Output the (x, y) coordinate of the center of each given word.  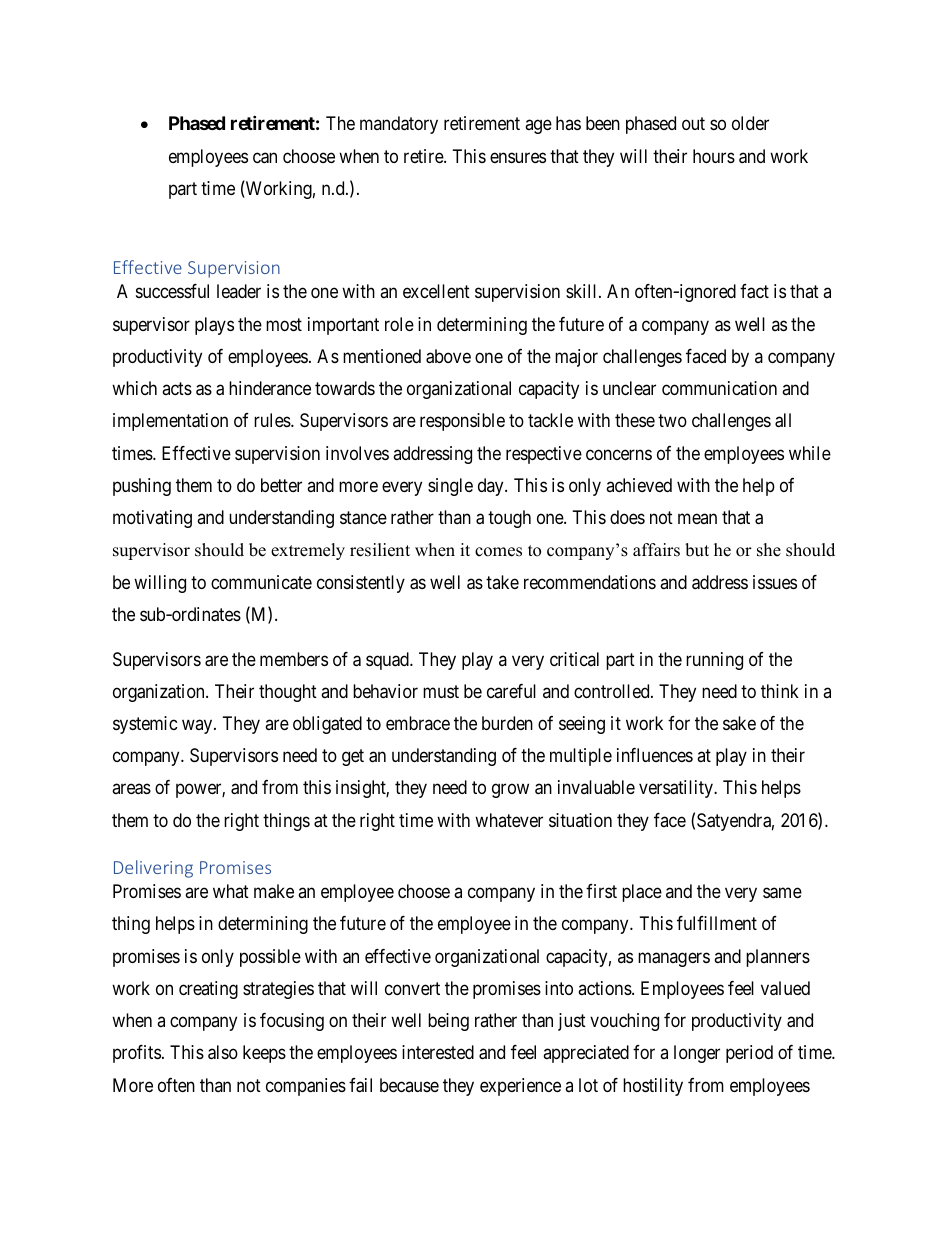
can (265, 158)
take (502, 582)
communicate (261, 582)
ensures (518, 157)
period (749, 1054)
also (223, 1052)
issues (775, 582)
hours (714, 156)
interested (438, 1052)
